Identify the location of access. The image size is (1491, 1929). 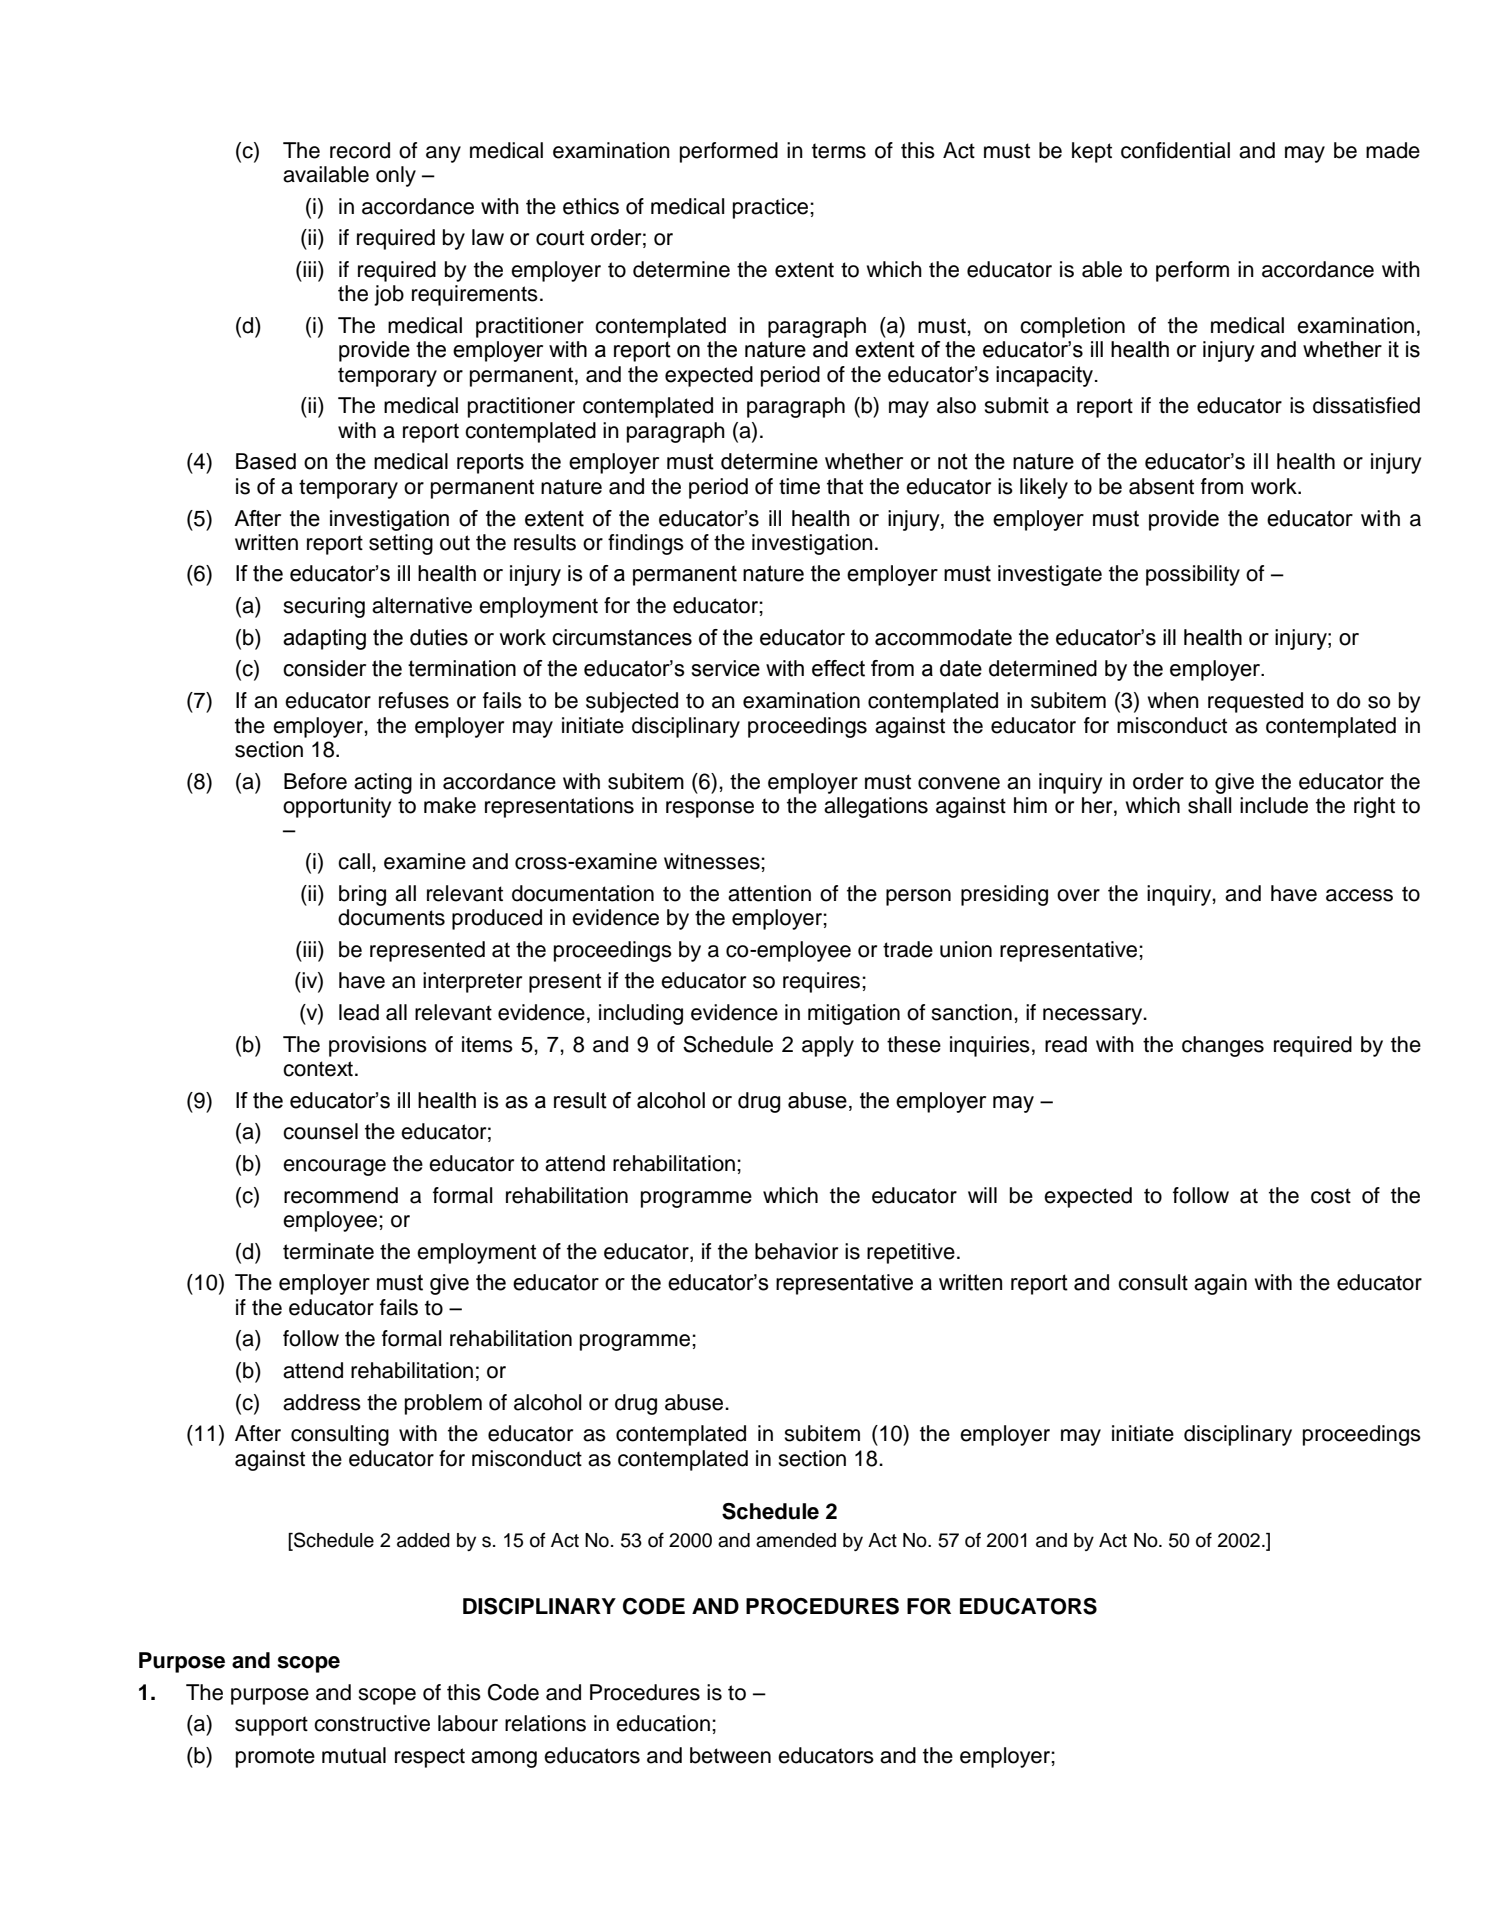
(1359, 895).
